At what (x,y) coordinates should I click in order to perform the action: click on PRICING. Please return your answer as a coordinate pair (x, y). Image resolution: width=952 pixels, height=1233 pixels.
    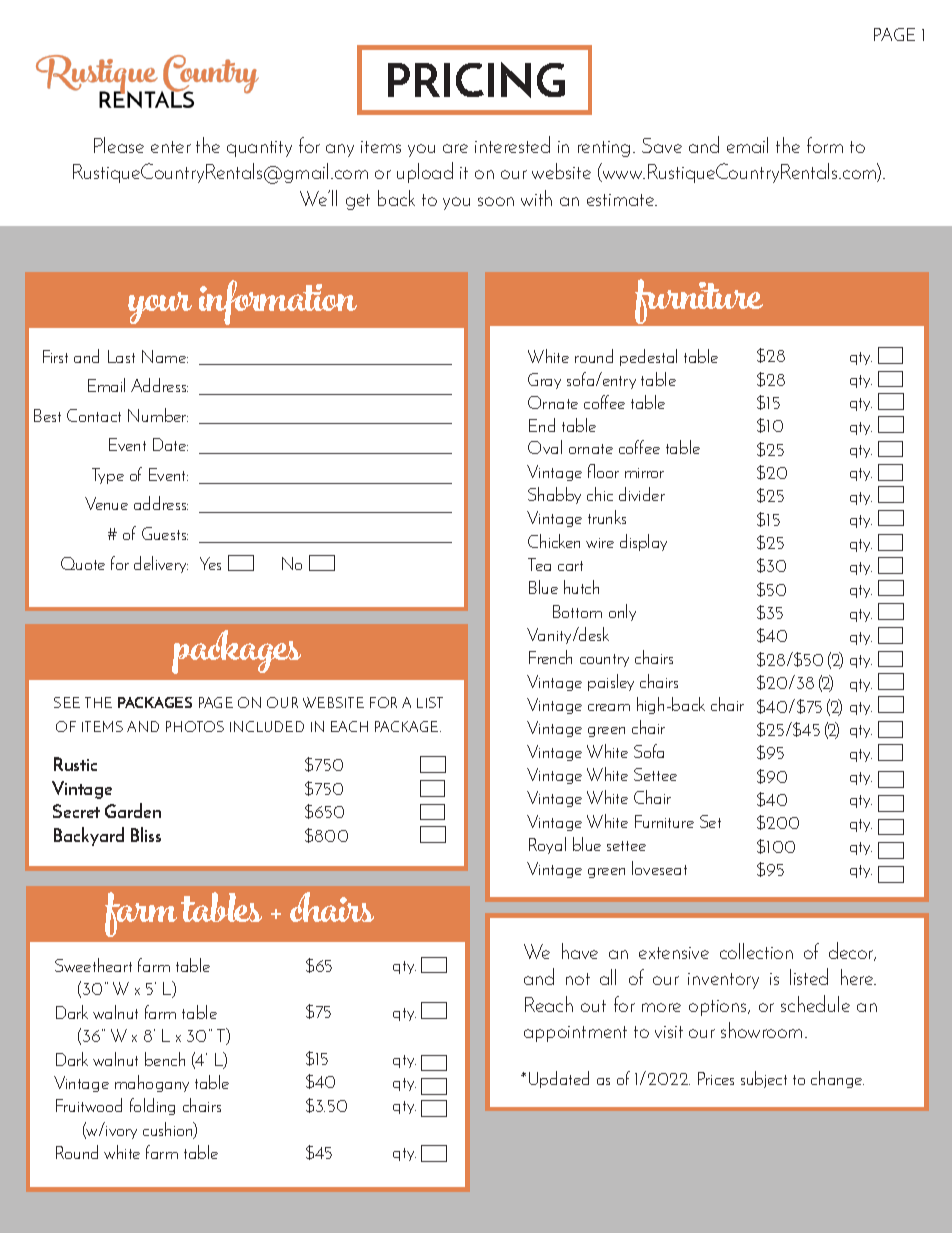
    Looking at the image, I should click on (476, 80).
